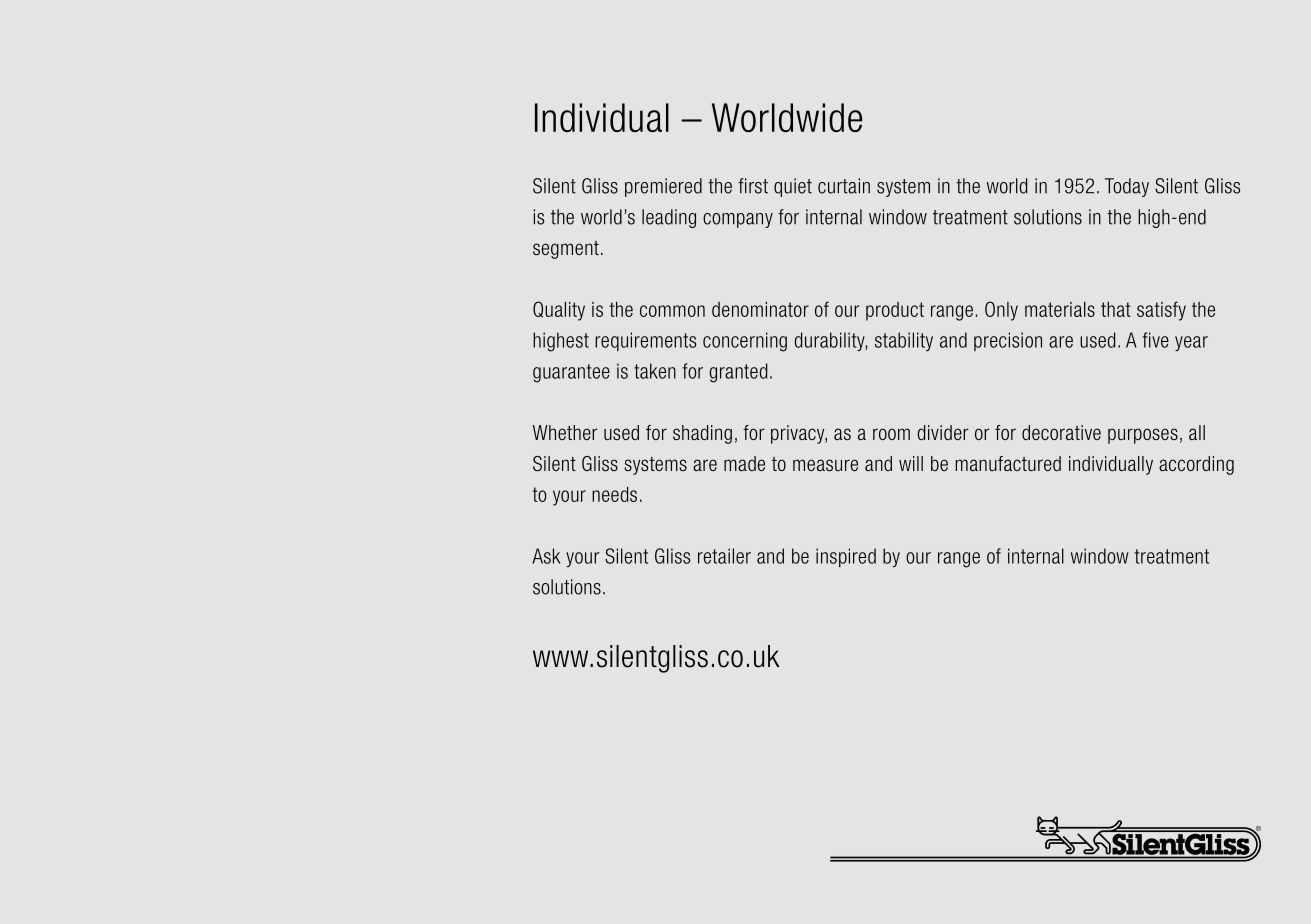 The width and height of the image is (1311, 924). I want to click on Ask, so click(546, 556).
